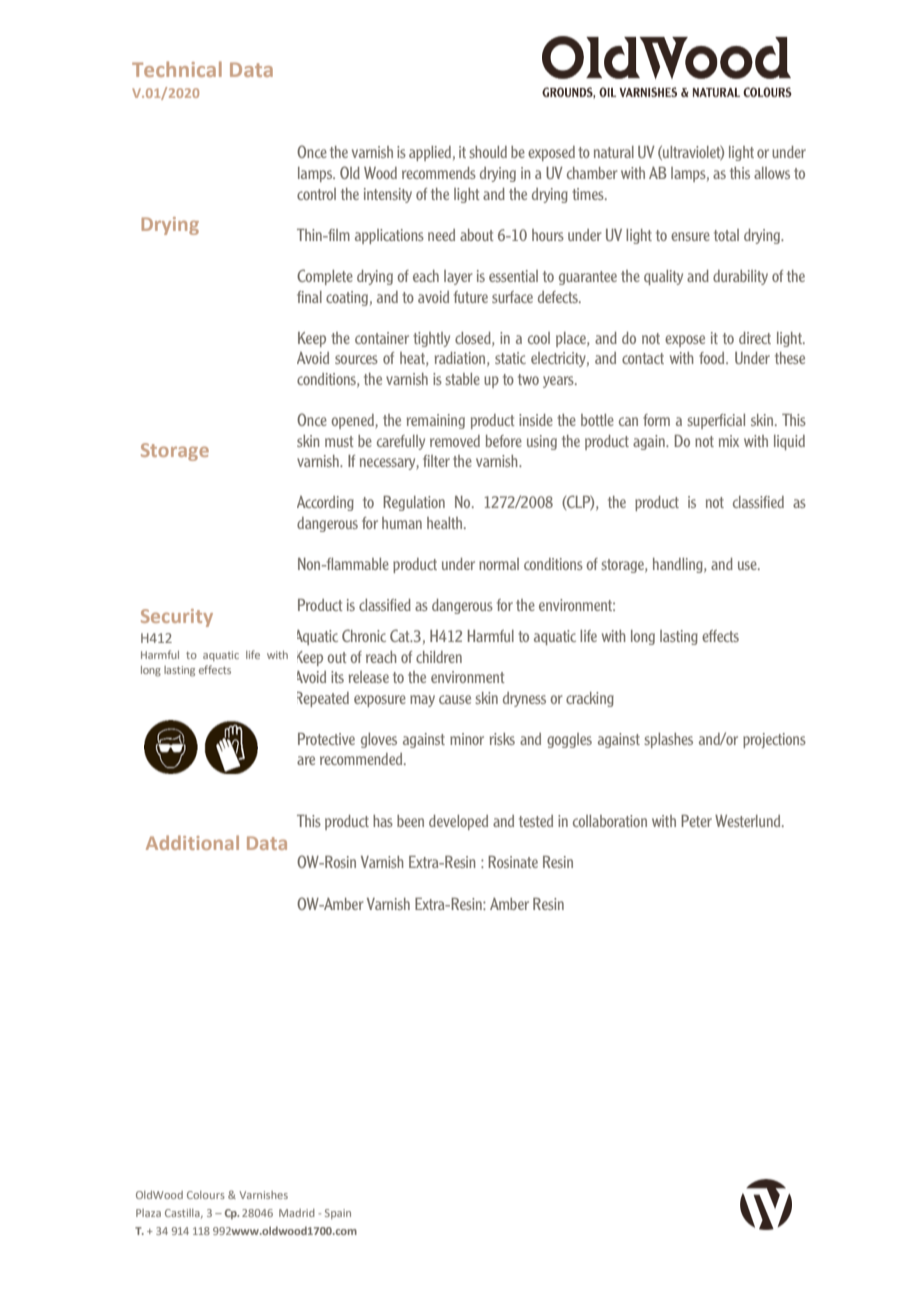 The image size is (924, 1308). I want to click on Colours, so click(206, 1195).
